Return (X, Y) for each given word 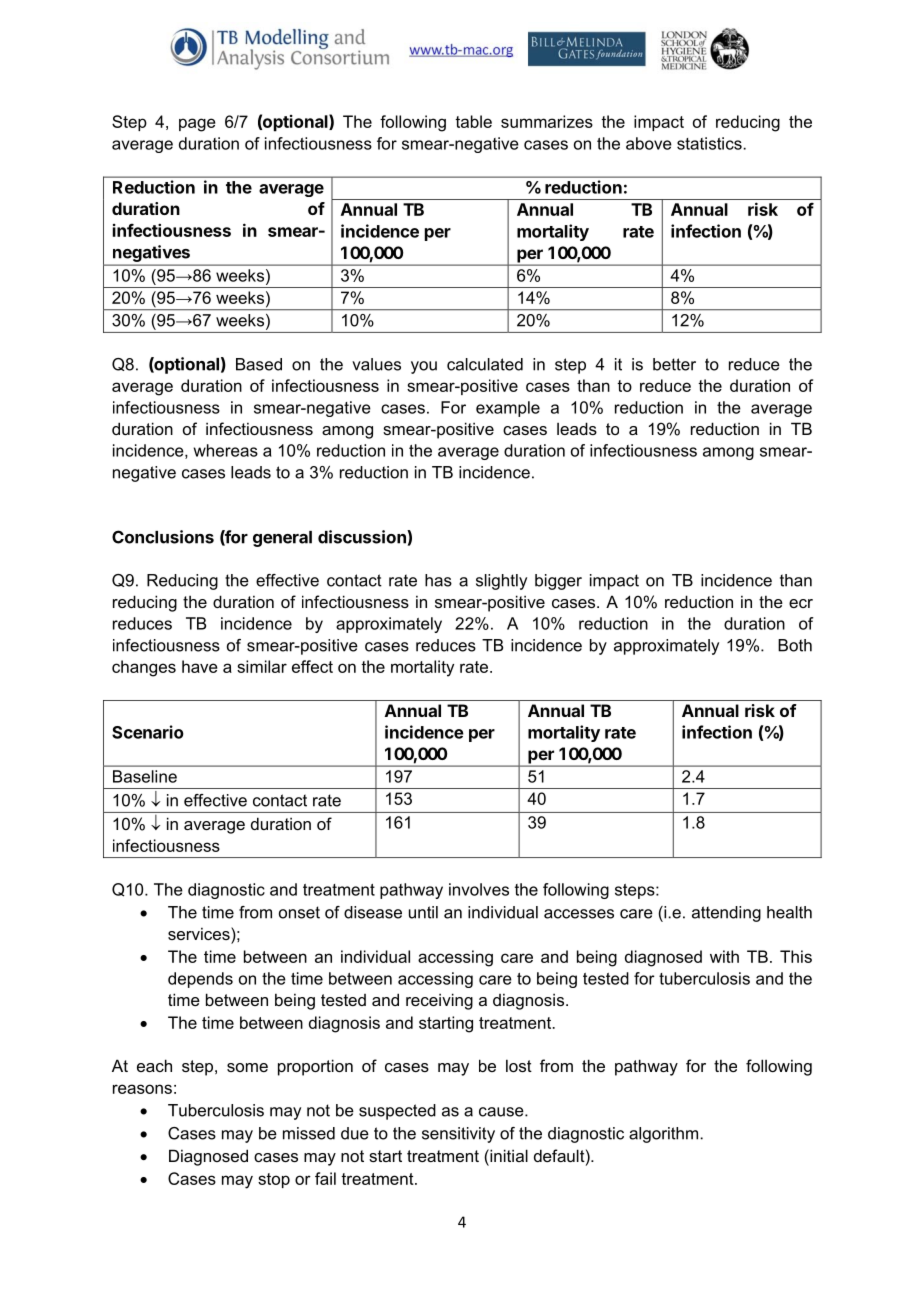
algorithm (665, 1135)
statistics (710, 143)
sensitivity (458, 1135)
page (197, 125)
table (473, 121)
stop (274, 1180)
